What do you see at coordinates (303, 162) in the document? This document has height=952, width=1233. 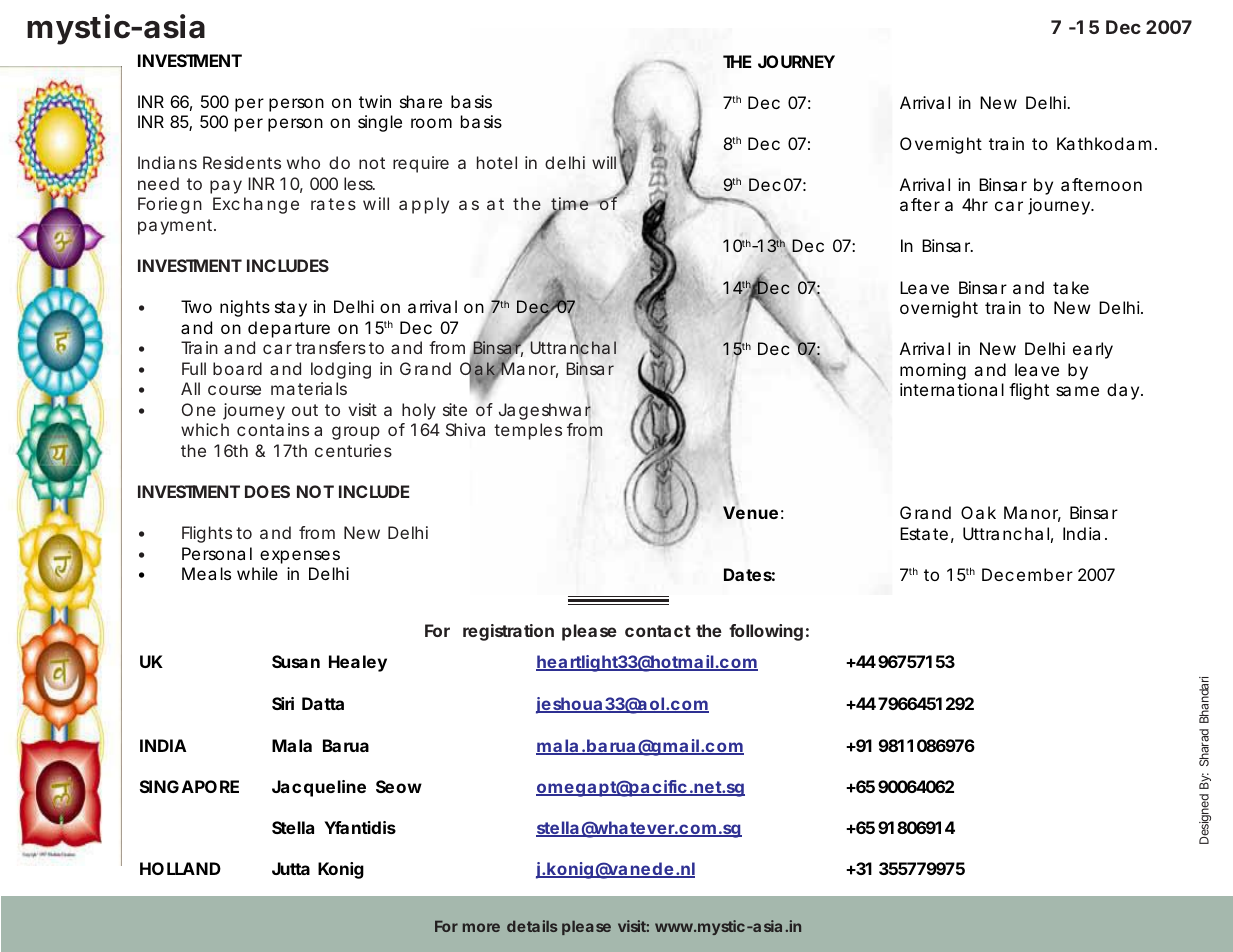 I see `who` at bounding box center [303, 162].
